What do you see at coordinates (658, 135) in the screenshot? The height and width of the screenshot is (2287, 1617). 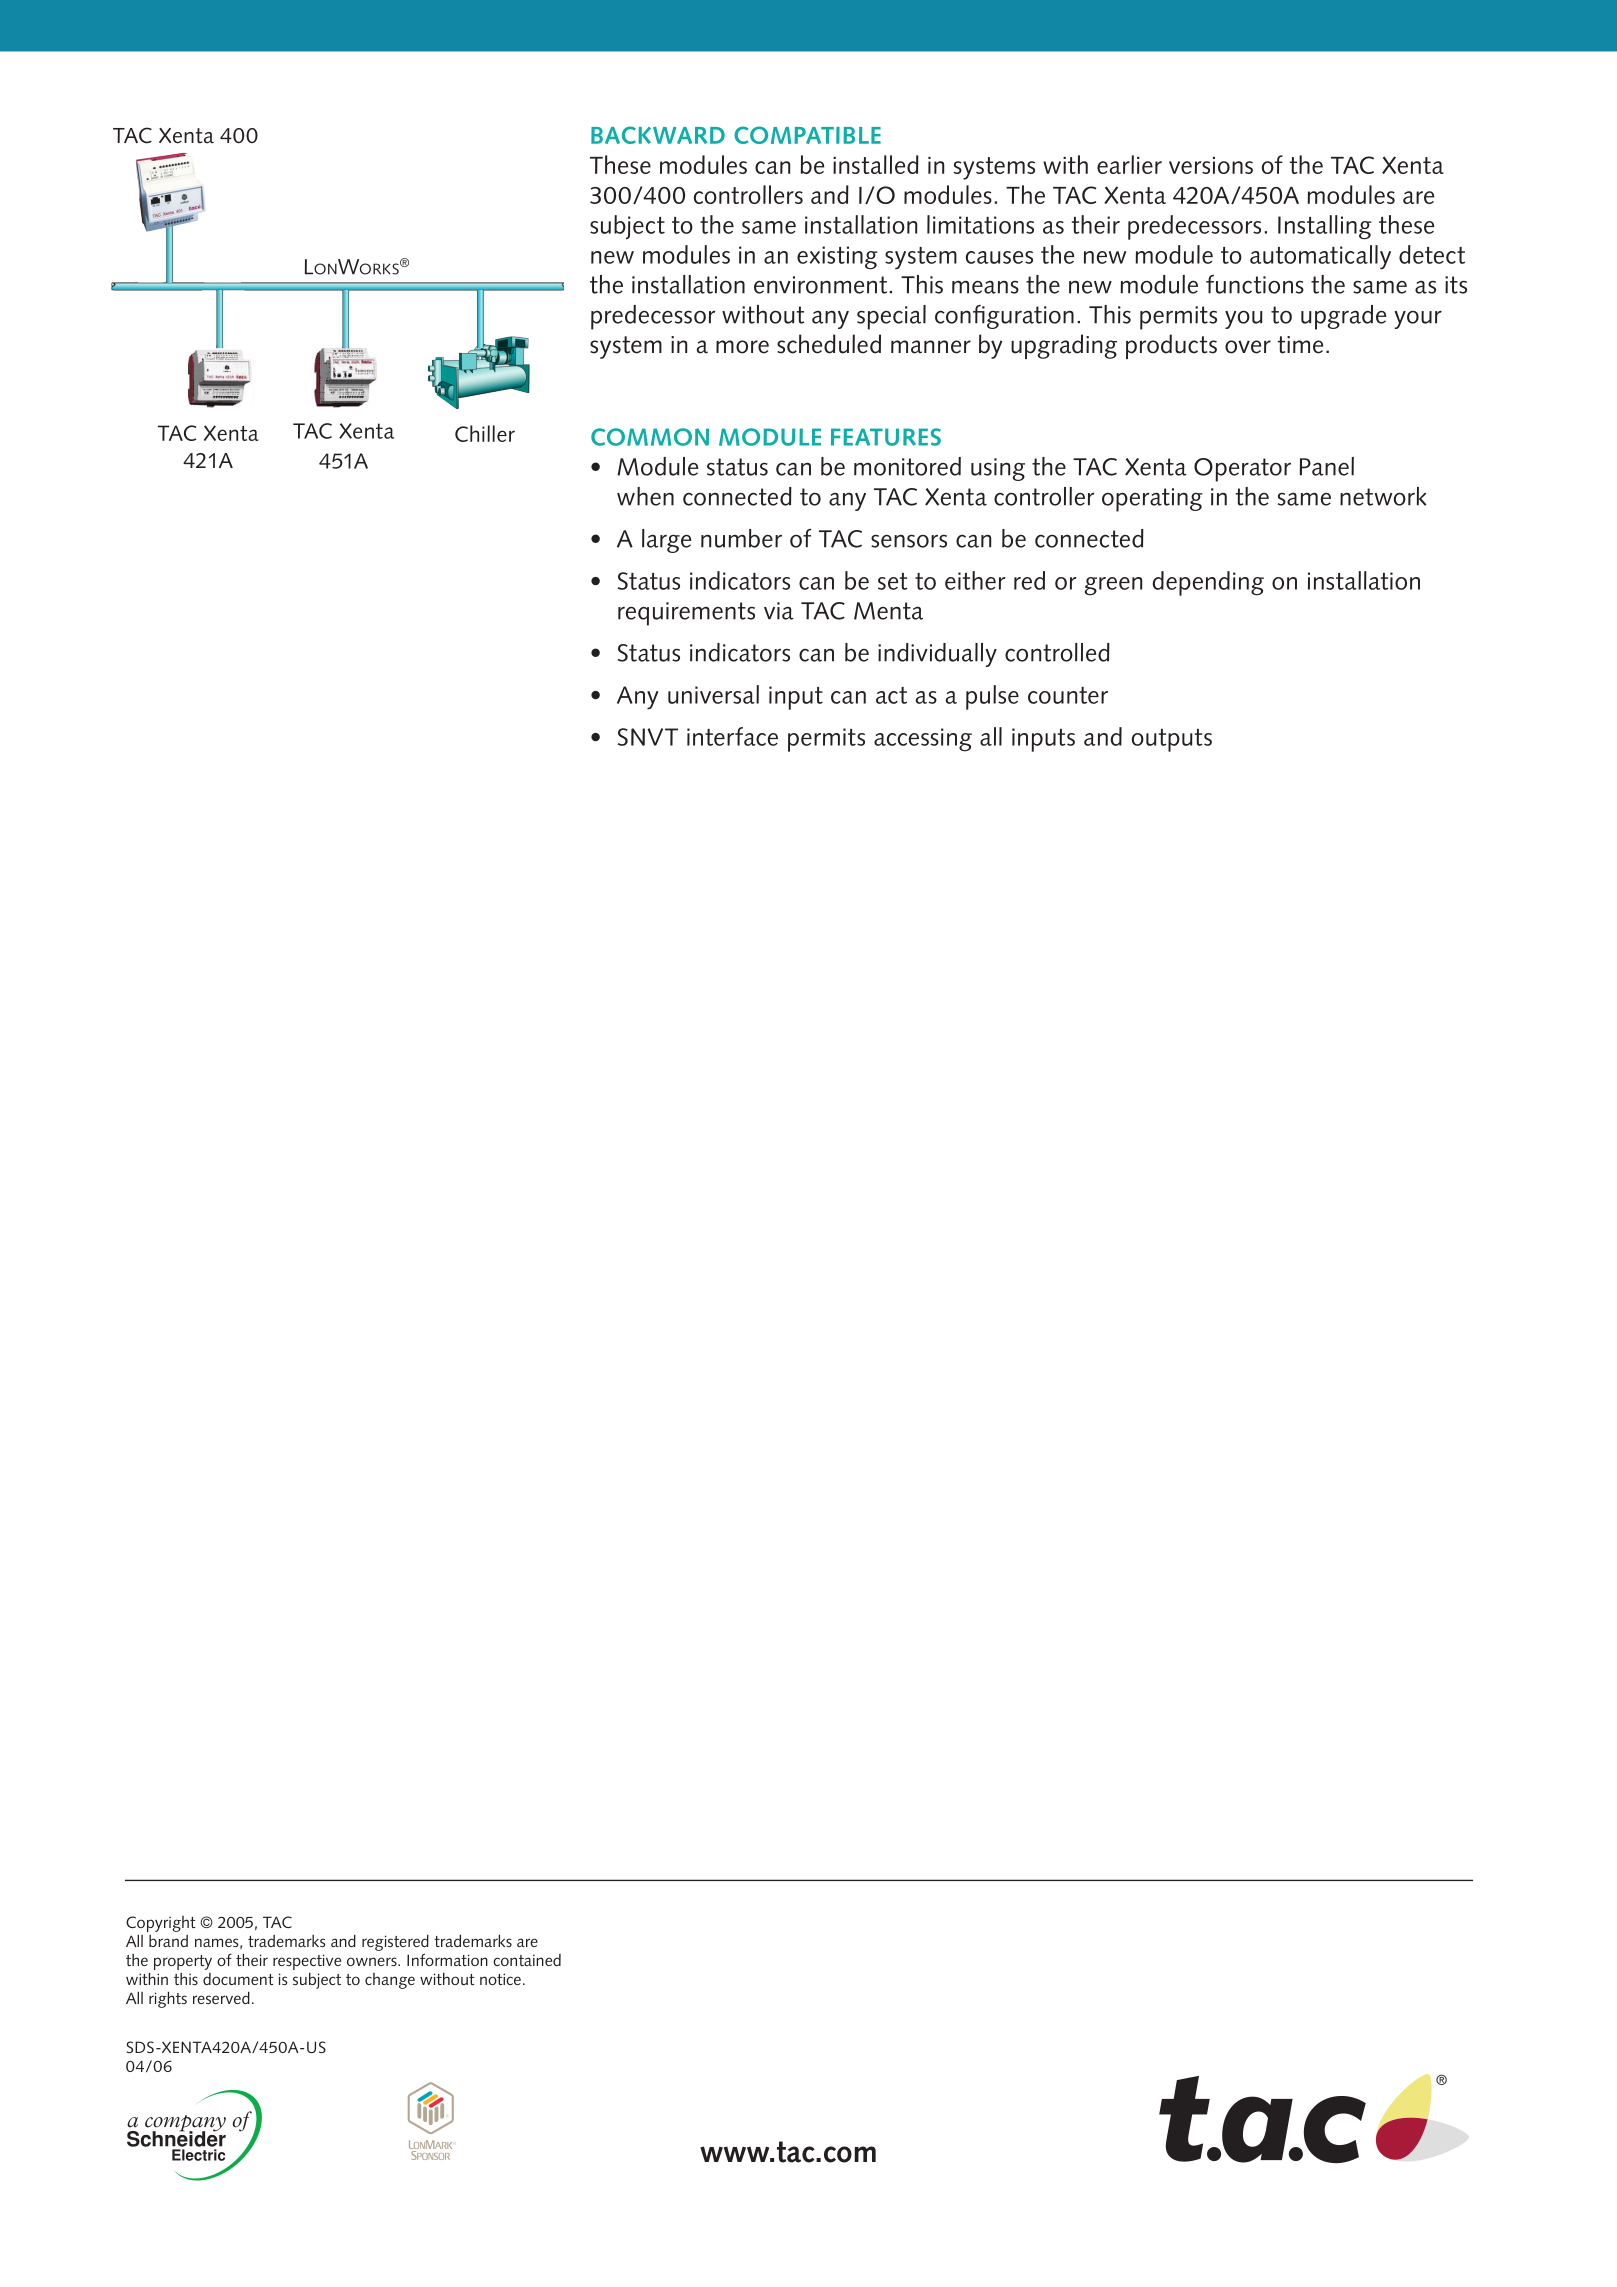 I see `Backward` at bounding box center [658, 135].
